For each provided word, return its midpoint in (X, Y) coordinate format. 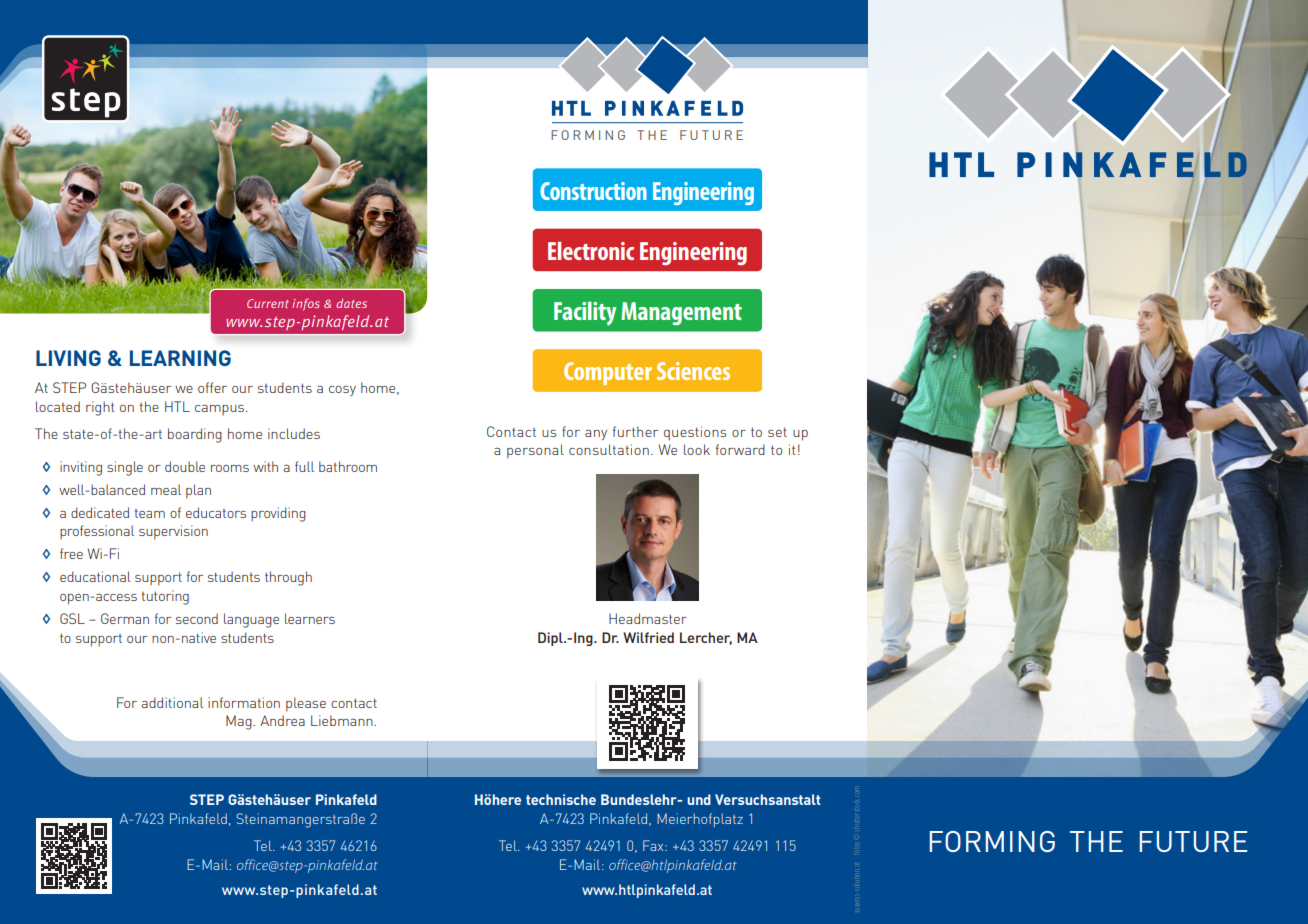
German (125, 618)
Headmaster (648, 618)
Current (268, 303)
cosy (342, 391)
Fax (654, 845)
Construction (593, 191)
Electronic (591, 251)
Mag (240, 722)
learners (310, 618)
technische (561, 799)
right (100, 408)
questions (695, 433)
